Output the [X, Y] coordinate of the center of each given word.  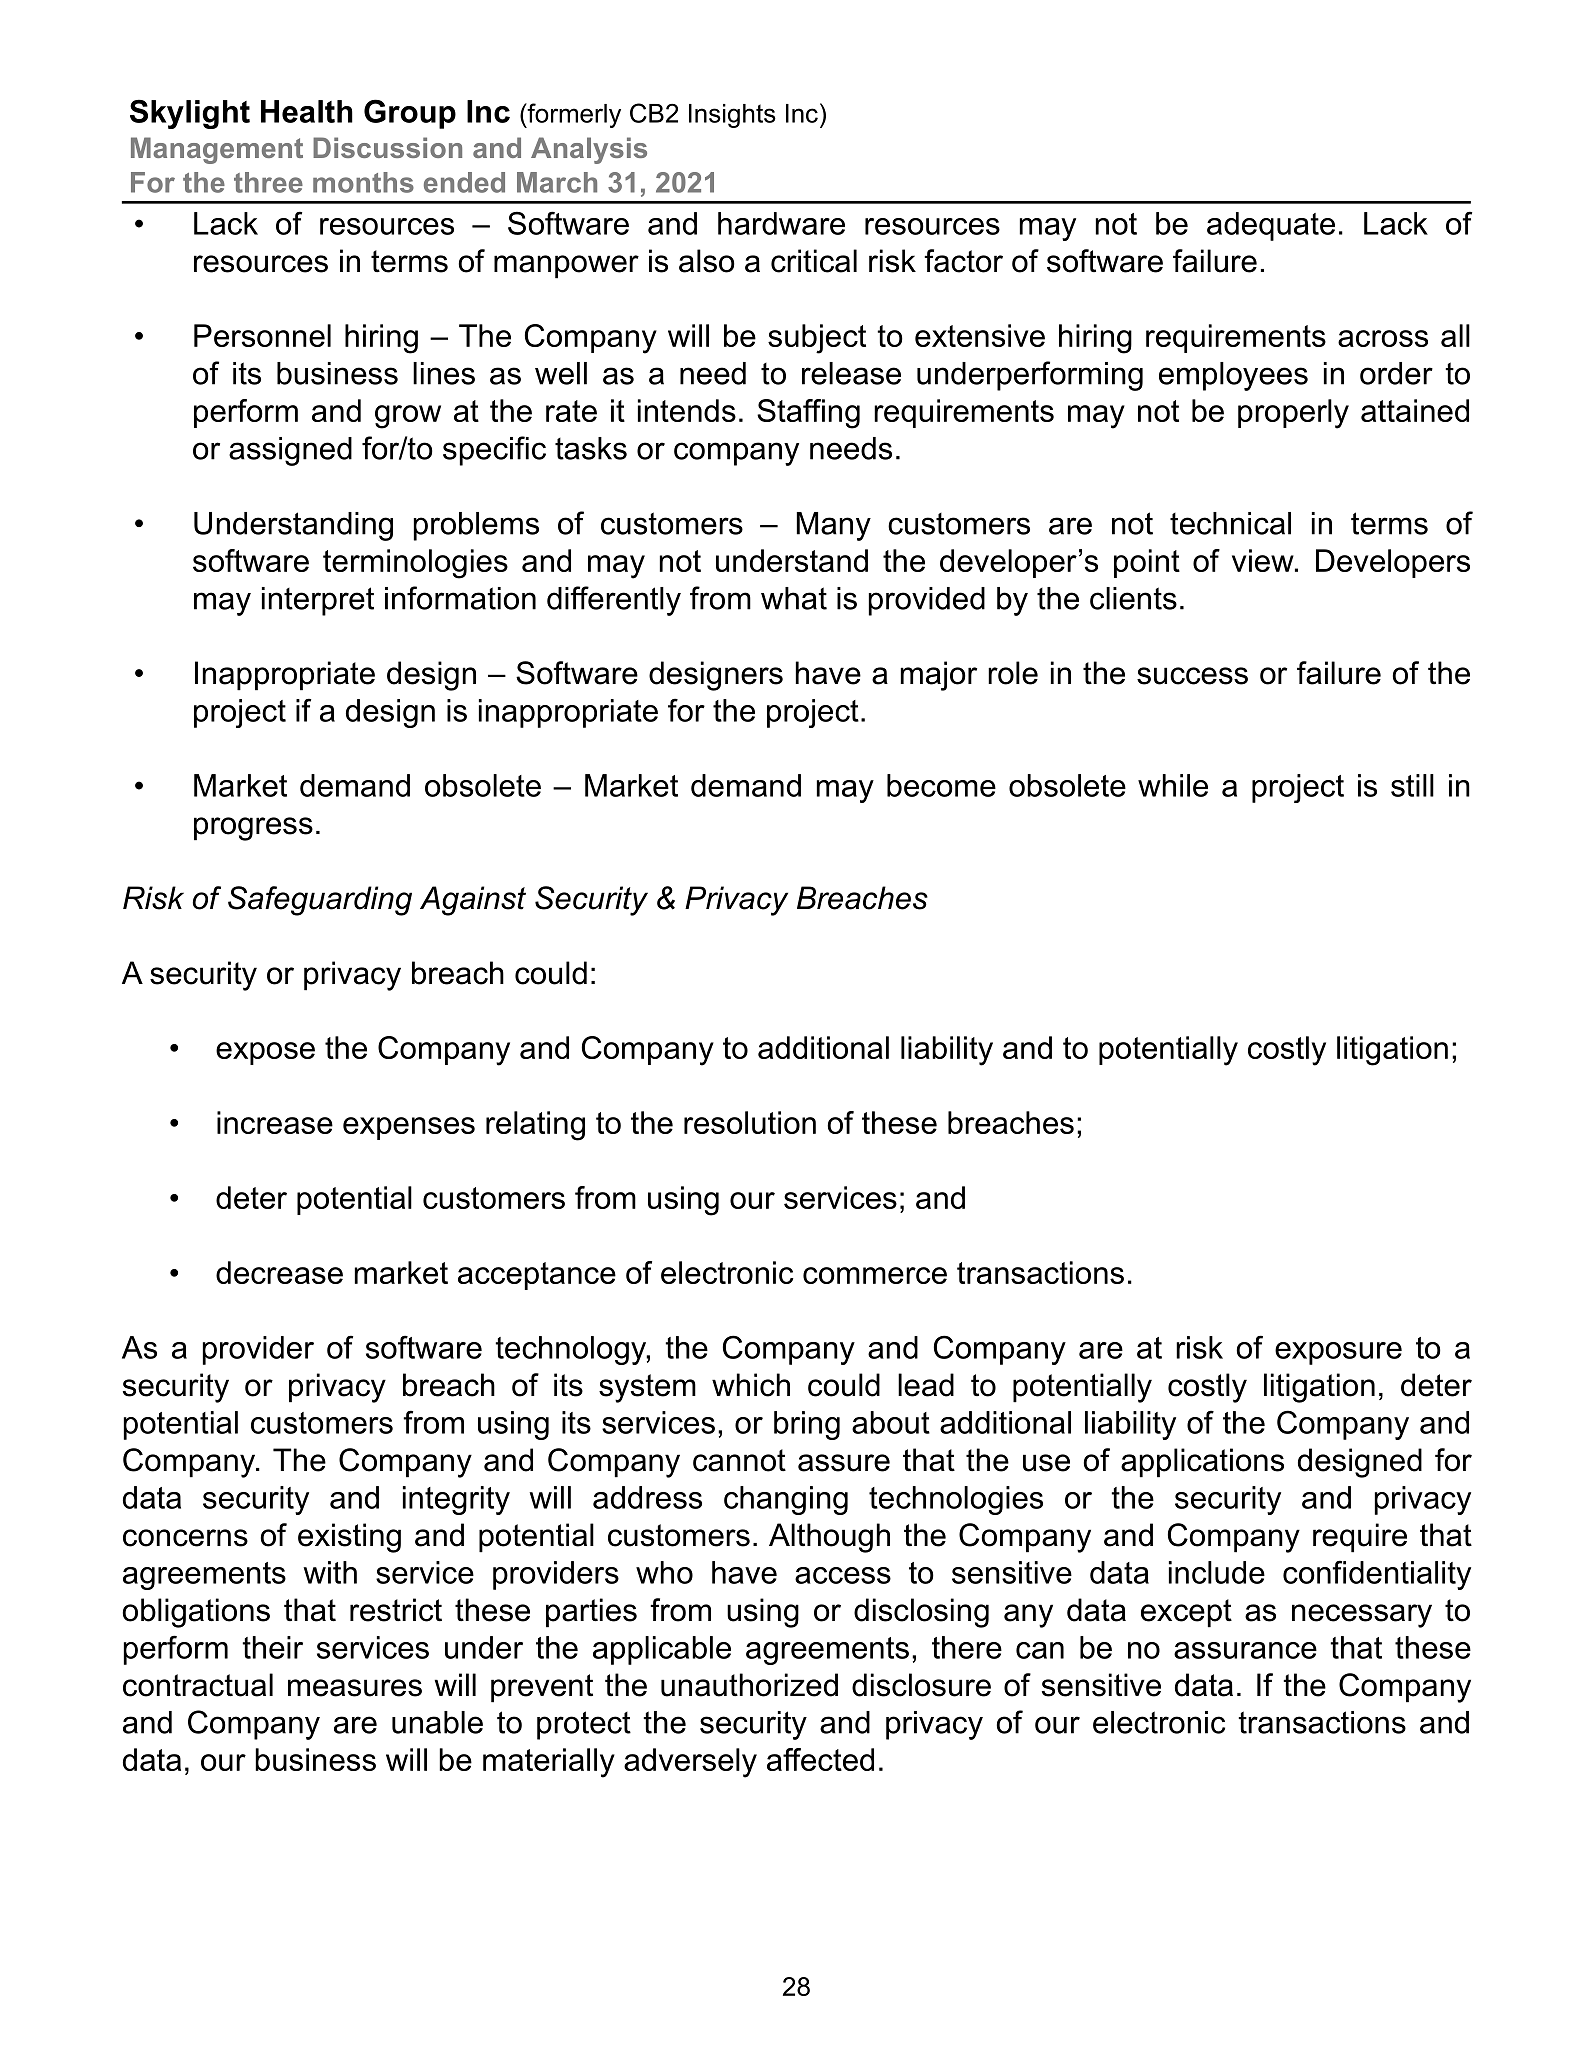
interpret [318, 601]
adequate [1271, 226]
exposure [1338, 1353]
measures [355, 1688]
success [1192, 676]
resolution [750, 1122]
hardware [781, 223]
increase [275, 1122]
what [794, 598]
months [363, 182]
